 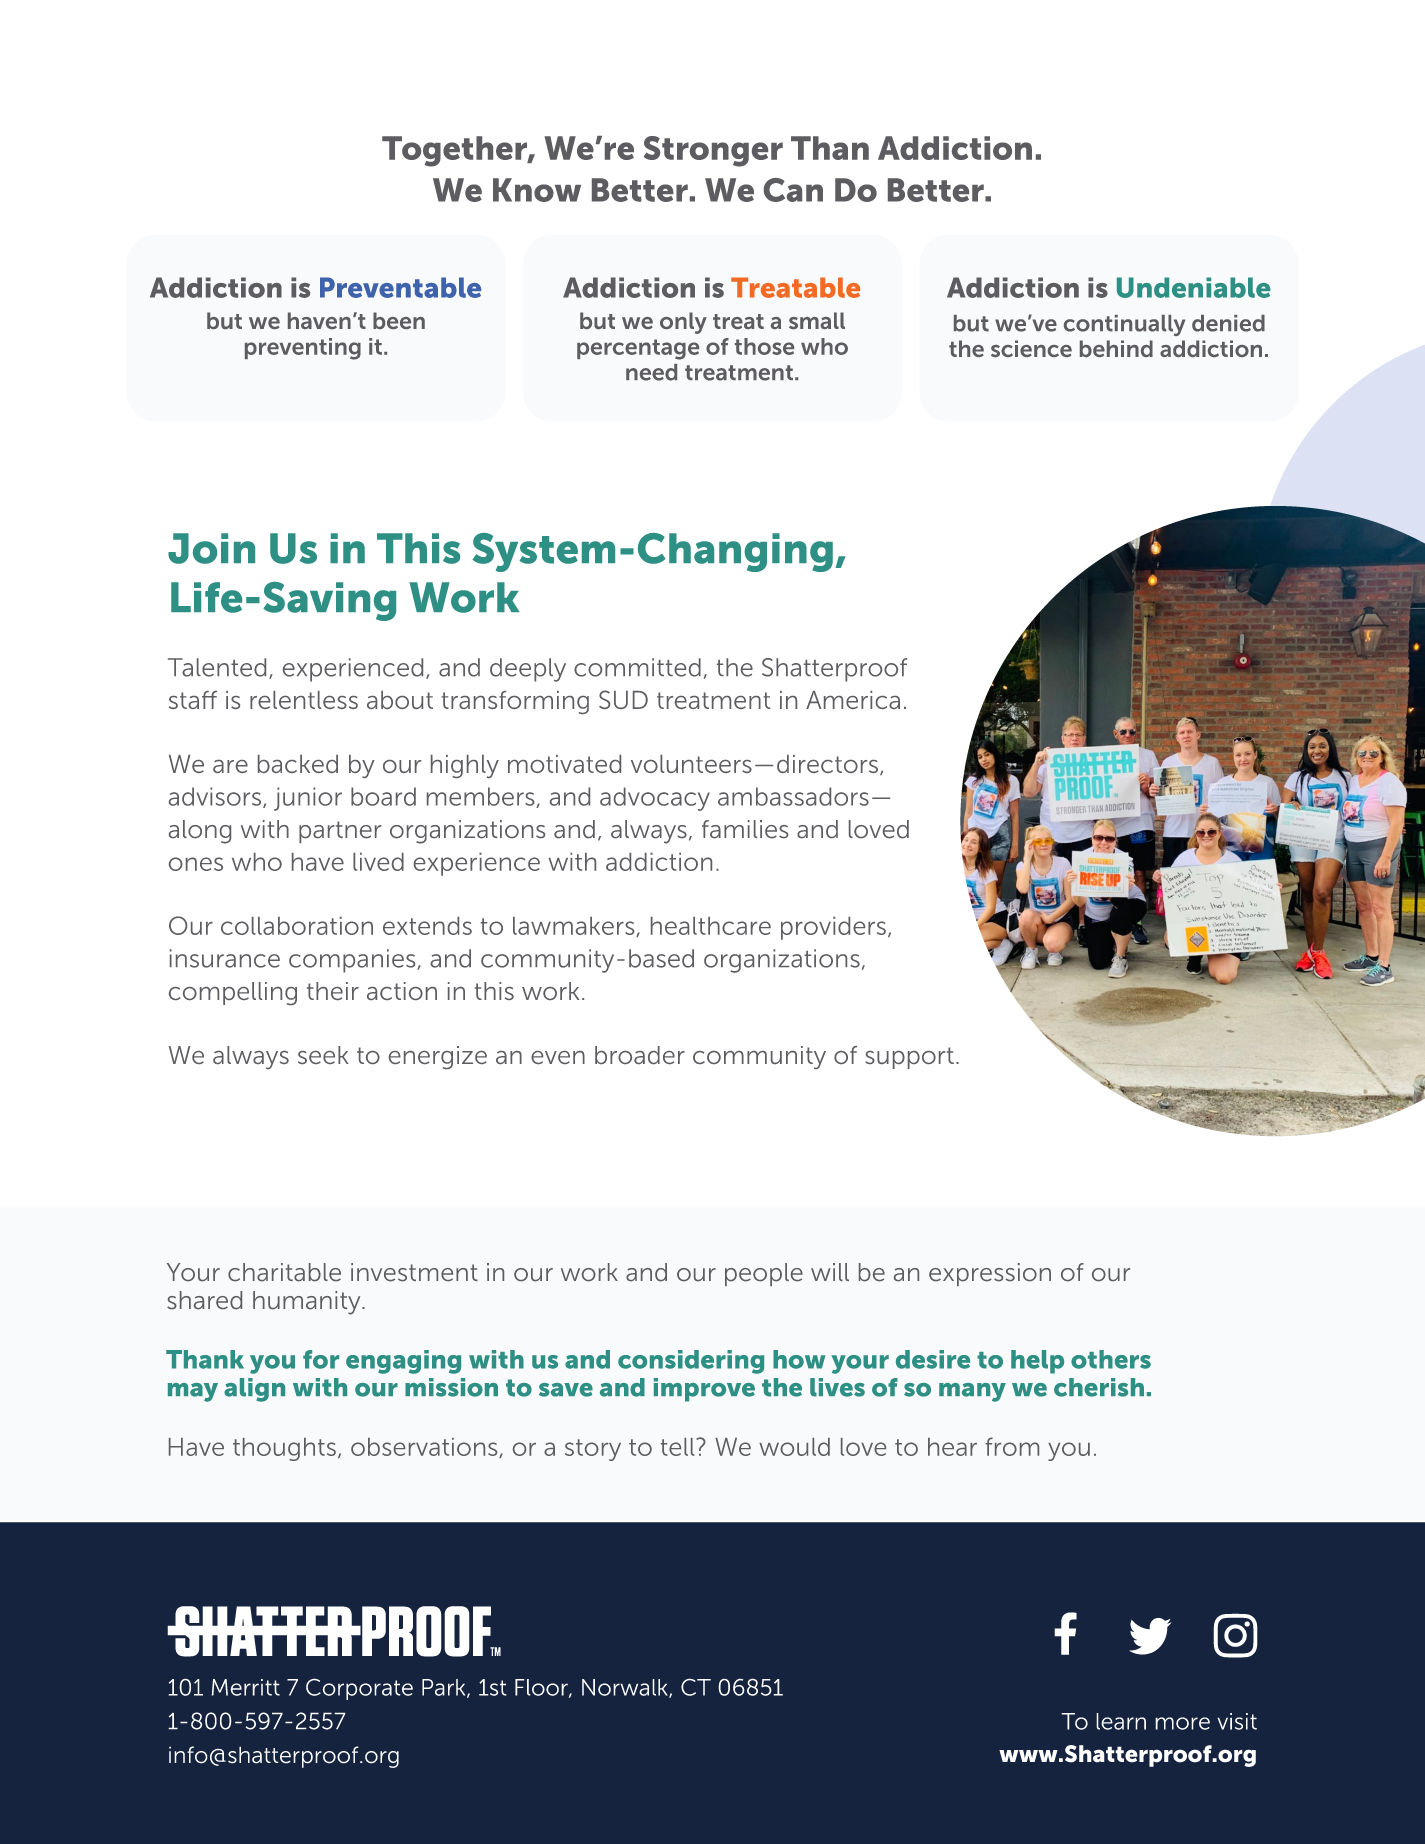 What do you see at coordinates (626, 1688) in the image?
I see `Norwalk` at bounding box center [626, 1688].
